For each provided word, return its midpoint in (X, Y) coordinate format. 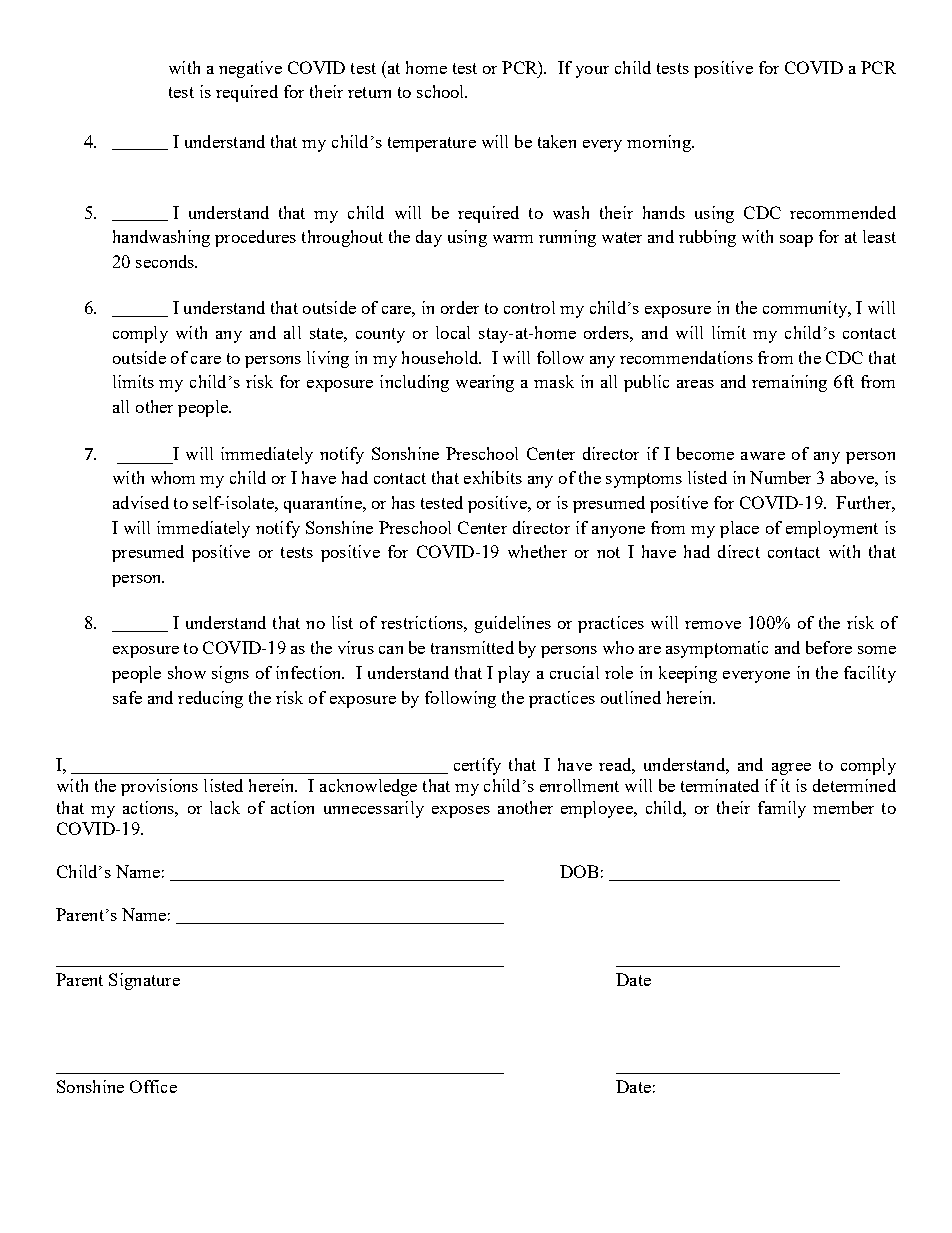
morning (660, 143)
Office (153, 1086)
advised (141, 502)
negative (250, 69)
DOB (579, 871)
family (782, 809)
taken (557, 141)
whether (537, 551)
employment (832, 529)
